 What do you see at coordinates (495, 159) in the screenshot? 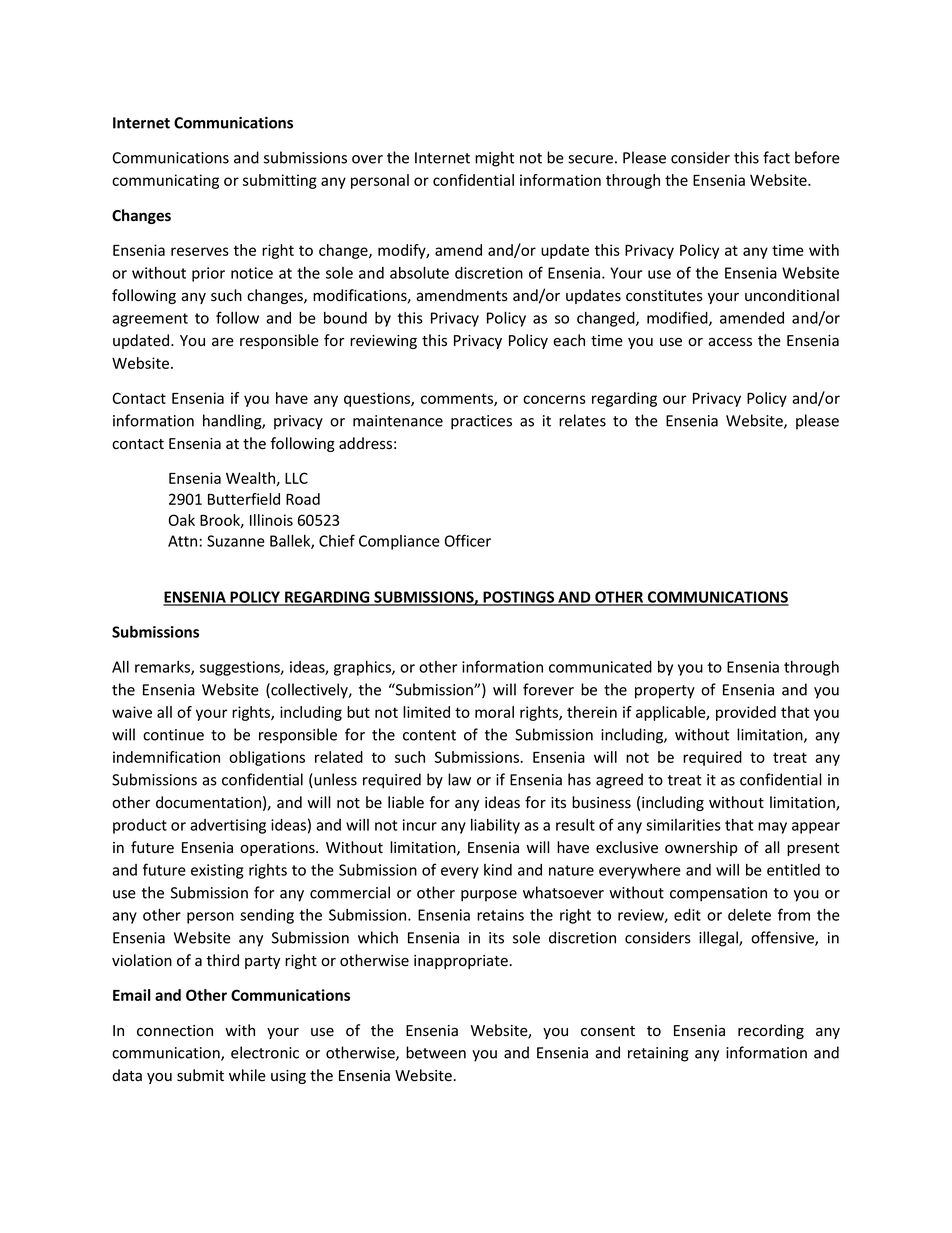
I see `might` at bounding box center [495, 159].
